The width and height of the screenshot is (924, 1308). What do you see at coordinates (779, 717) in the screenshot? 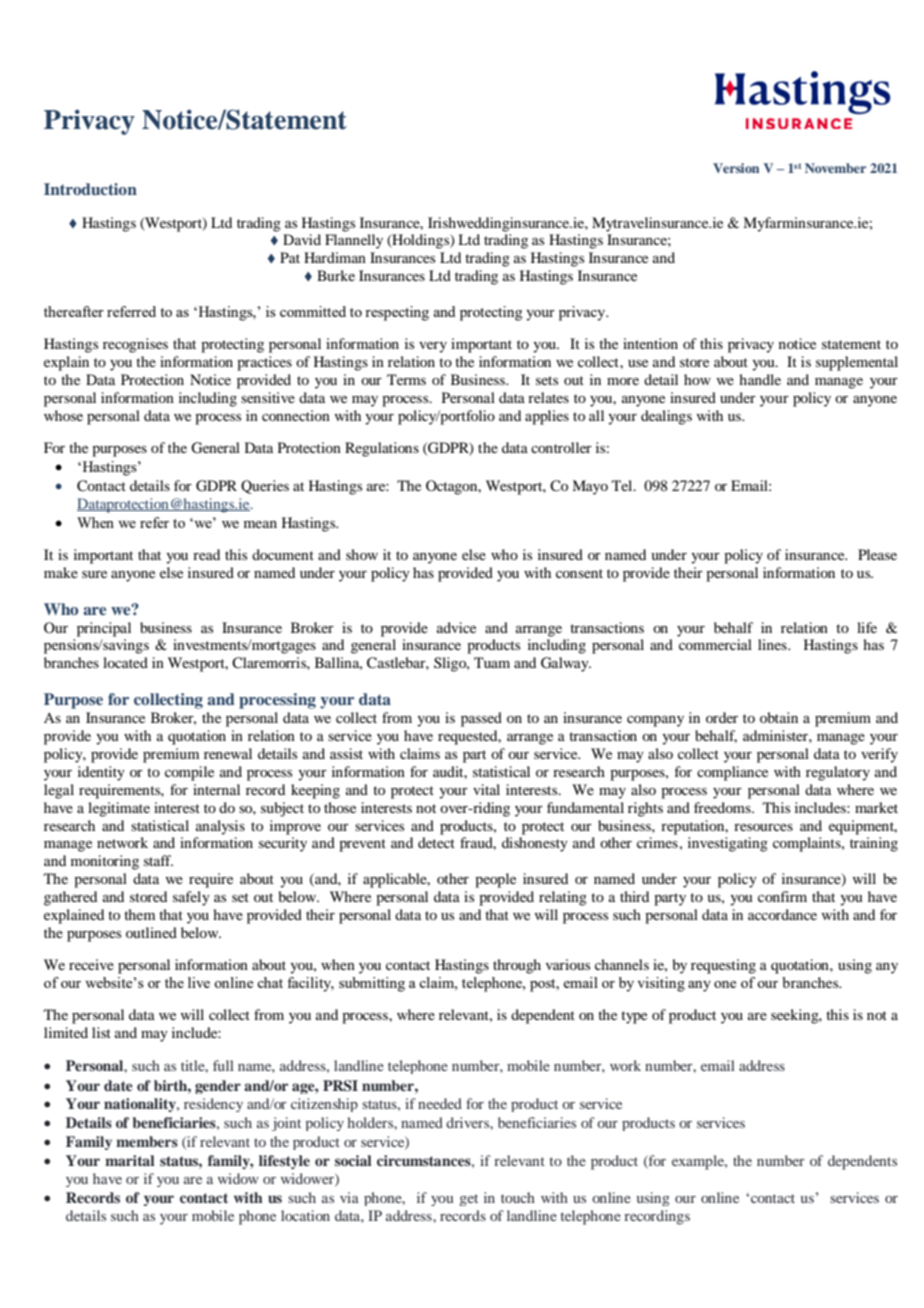
I see `obtain` at bounding box center [779, 717].
